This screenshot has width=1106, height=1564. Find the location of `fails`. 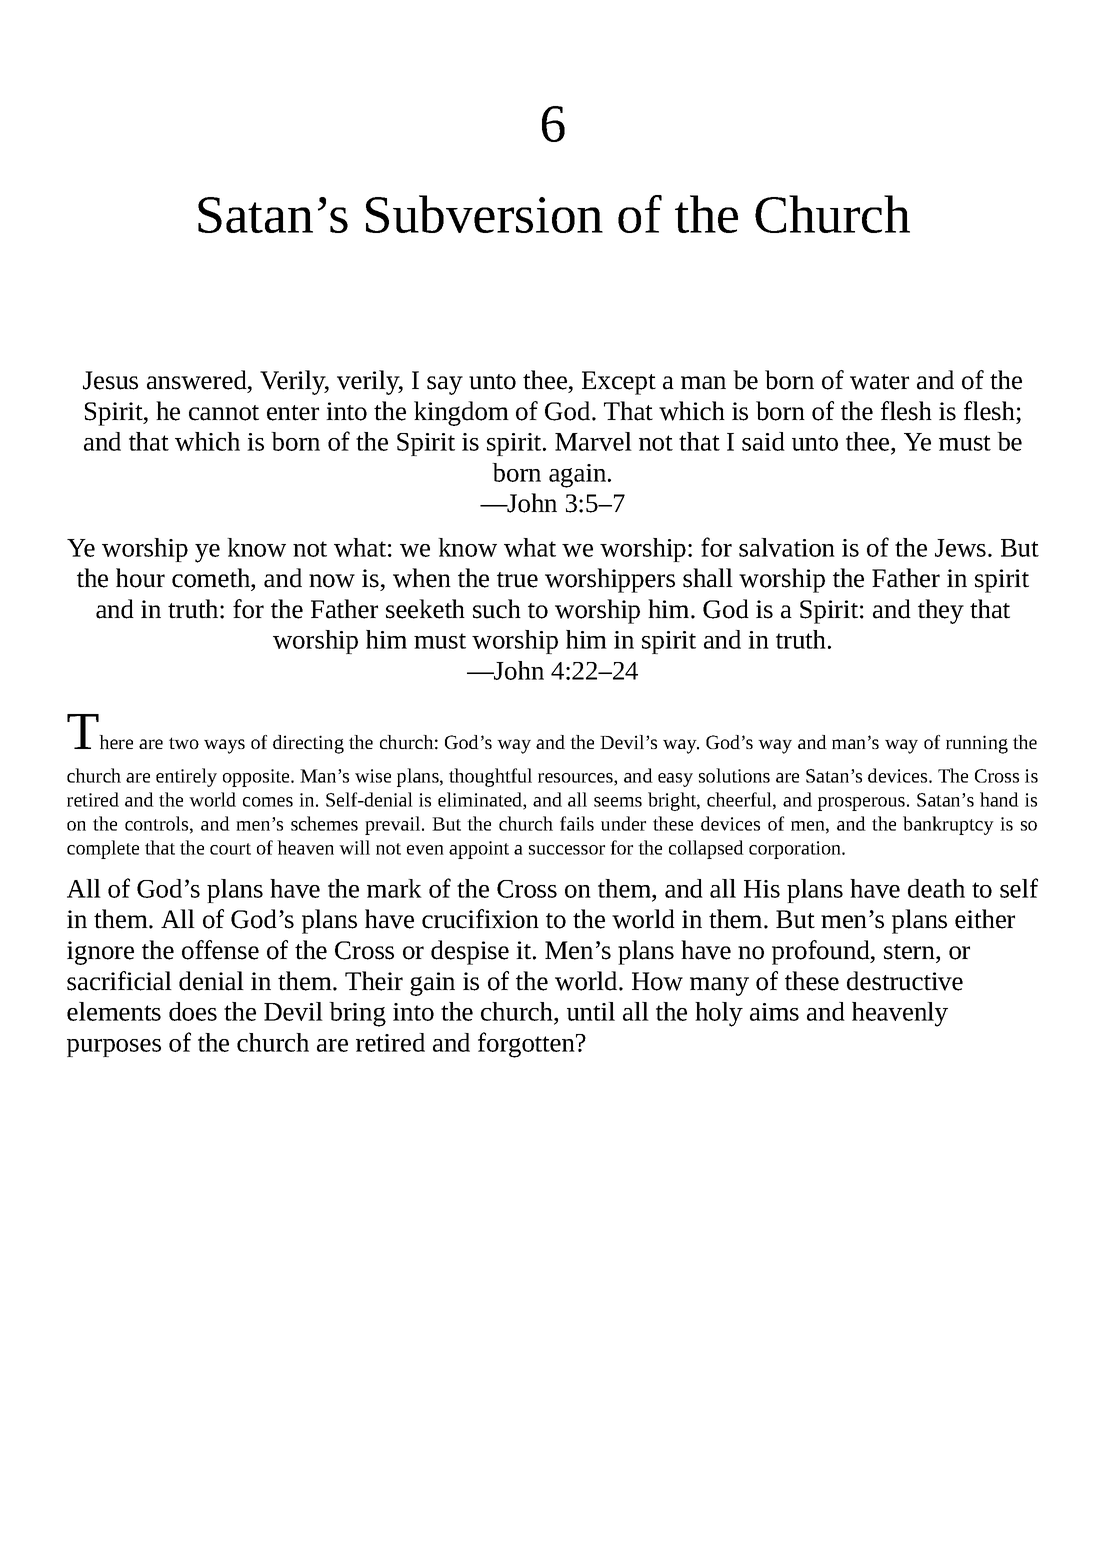

fails is located at coordinates (577, 823).
